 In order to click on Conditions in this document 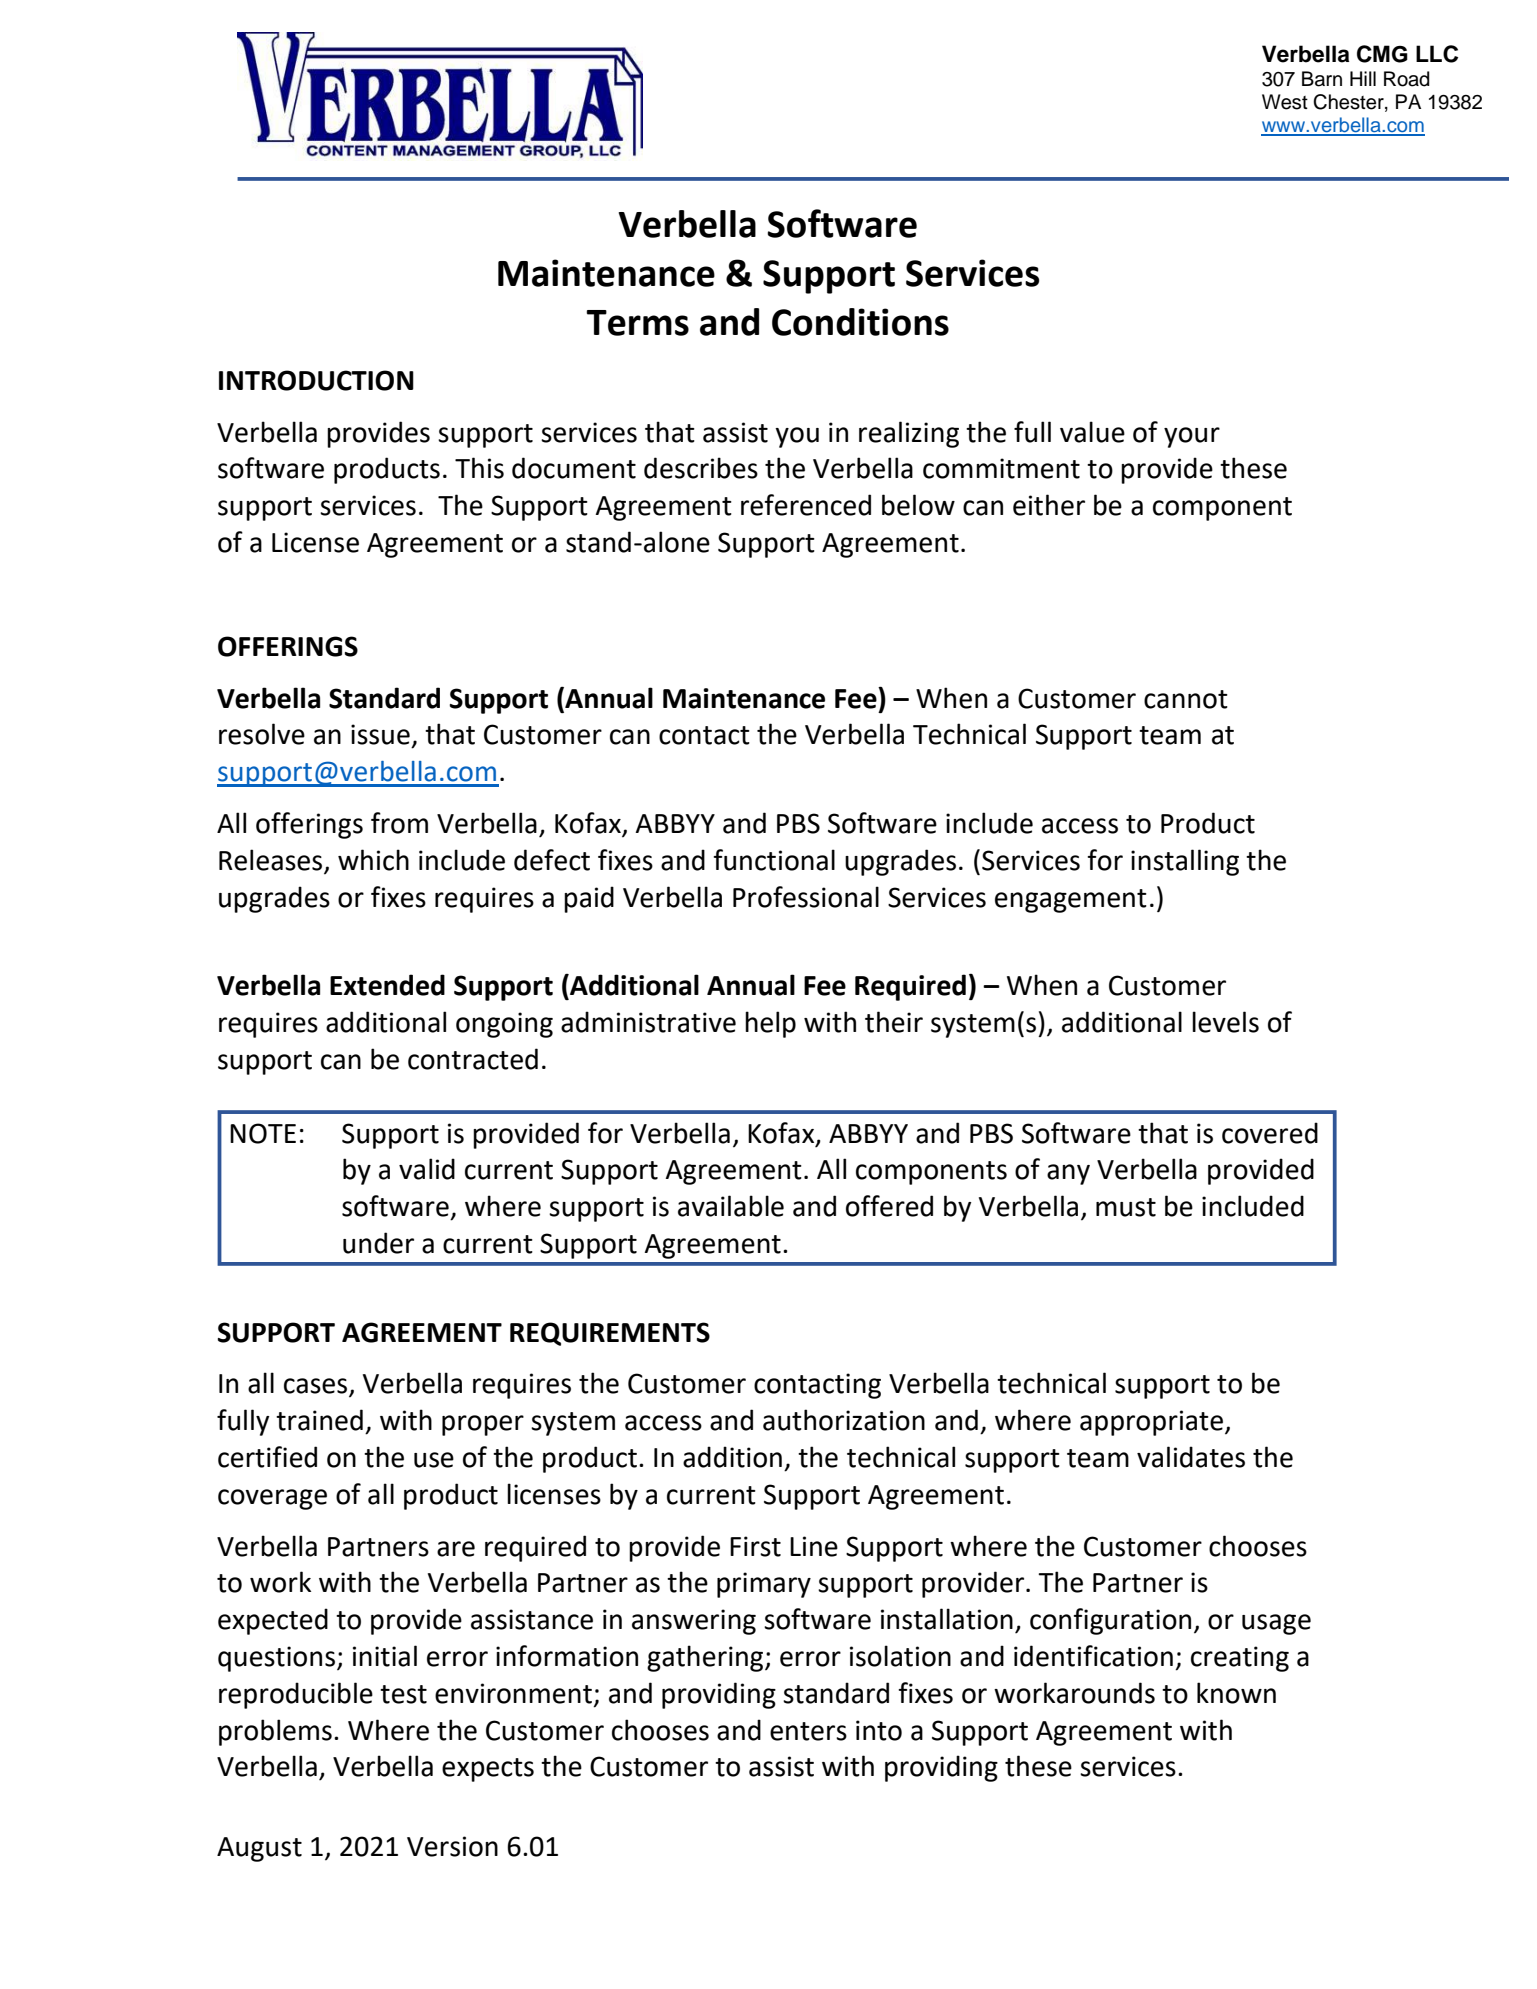, I will do `click(860, 322)`.
